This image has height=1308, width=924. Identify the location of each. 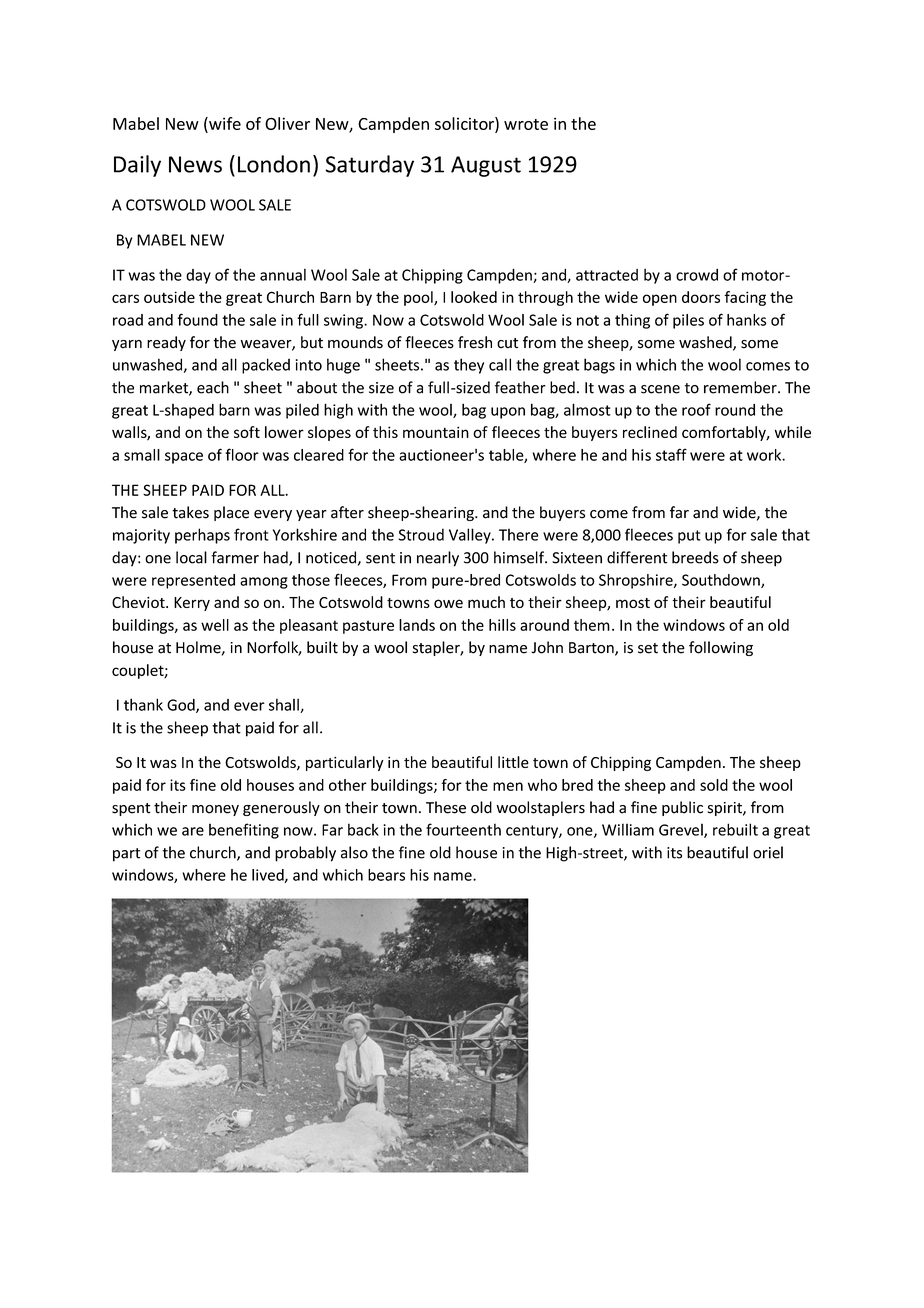
(213, 387).
